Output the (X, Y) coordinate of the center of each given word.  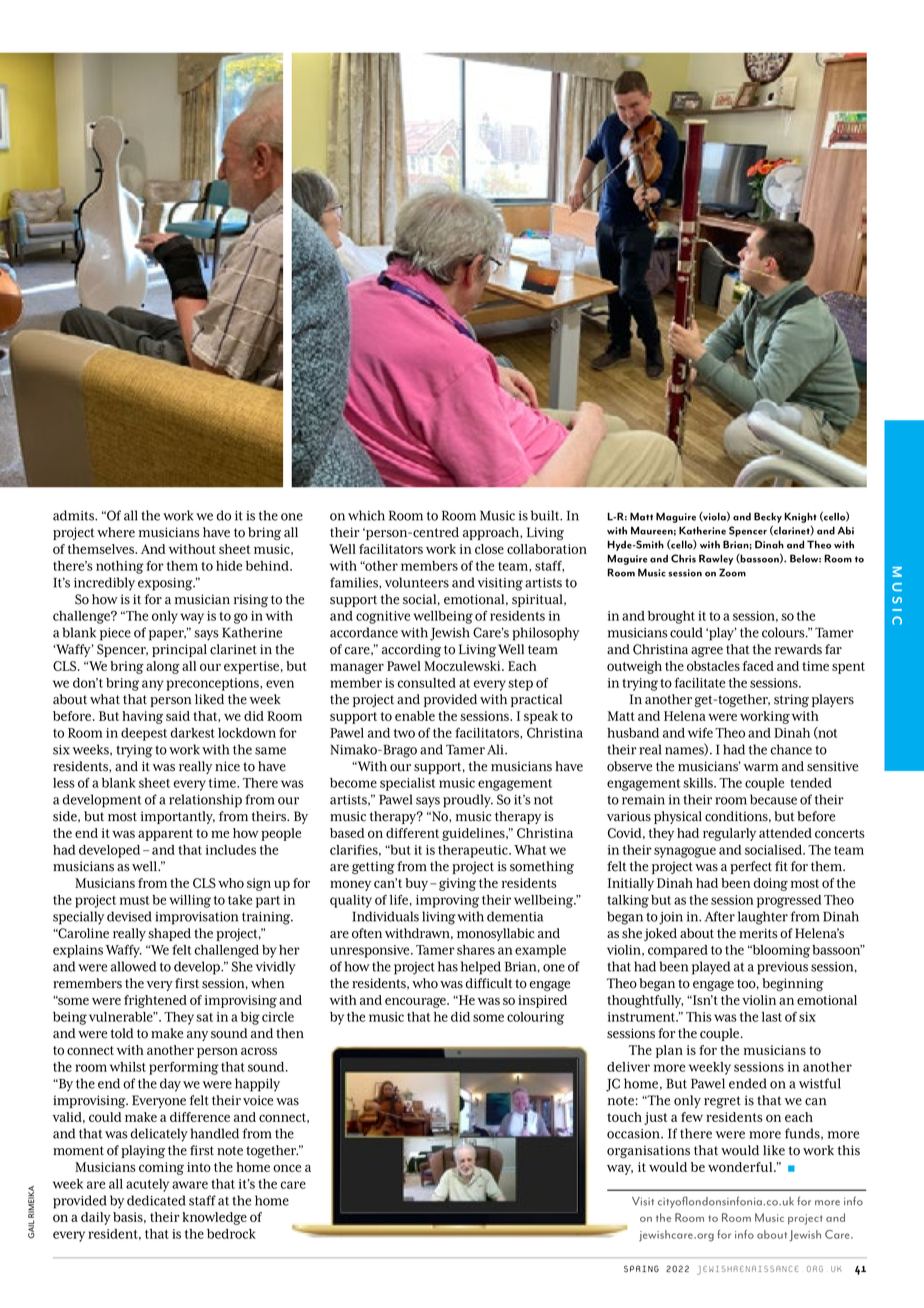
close (489, 549)
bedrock (231, 1234)
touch (624, 1117)
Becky (768, 517)
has (448, 966)
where (116, 532)
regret (722, 1102)
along (163, 667)
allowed (133, 966)
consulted (427, 683)
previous (782, 968)
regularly (729, 834)
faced (758, 666)
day (170, 1085)
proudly (468, 801)
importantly (178, 817)
